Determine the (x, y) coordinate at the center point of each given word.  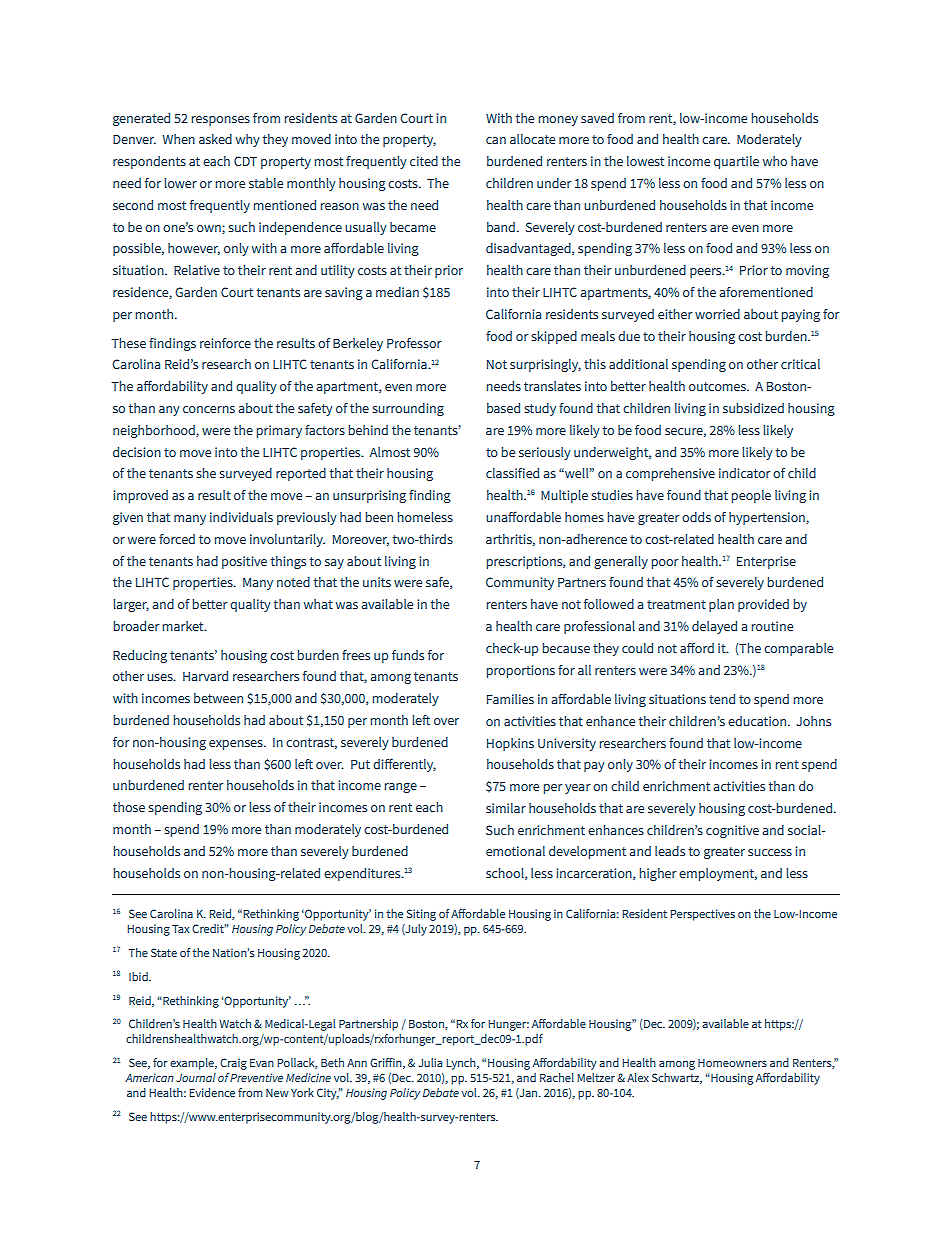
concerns (209, 409)
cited (424, 161)
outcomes (718, 386)
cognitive (732, 831)
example (193, 1064)
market (184, 626)
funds (408, 655)
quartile (736, 162)
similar (506, 808)
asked (215, 139)
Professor (414, 343)
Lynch (462, 1064)
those (129, 807)
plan (721, 605)
